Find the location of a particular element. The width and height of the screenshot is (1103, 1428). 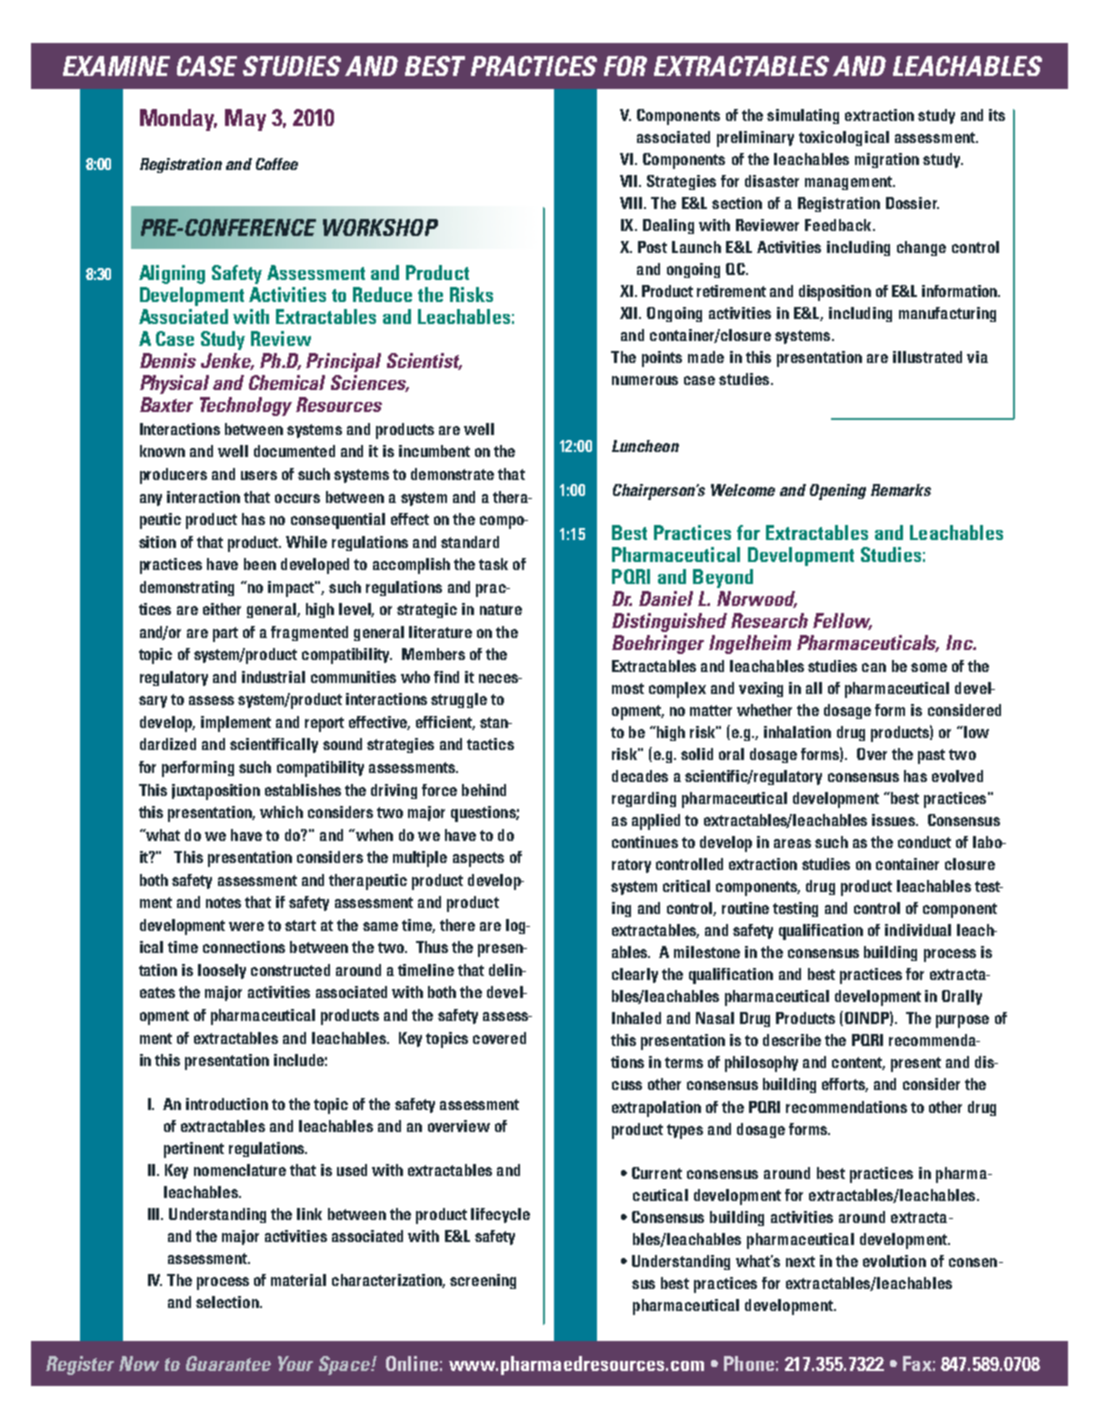

evolution is located at coordinates (894, 1261).
